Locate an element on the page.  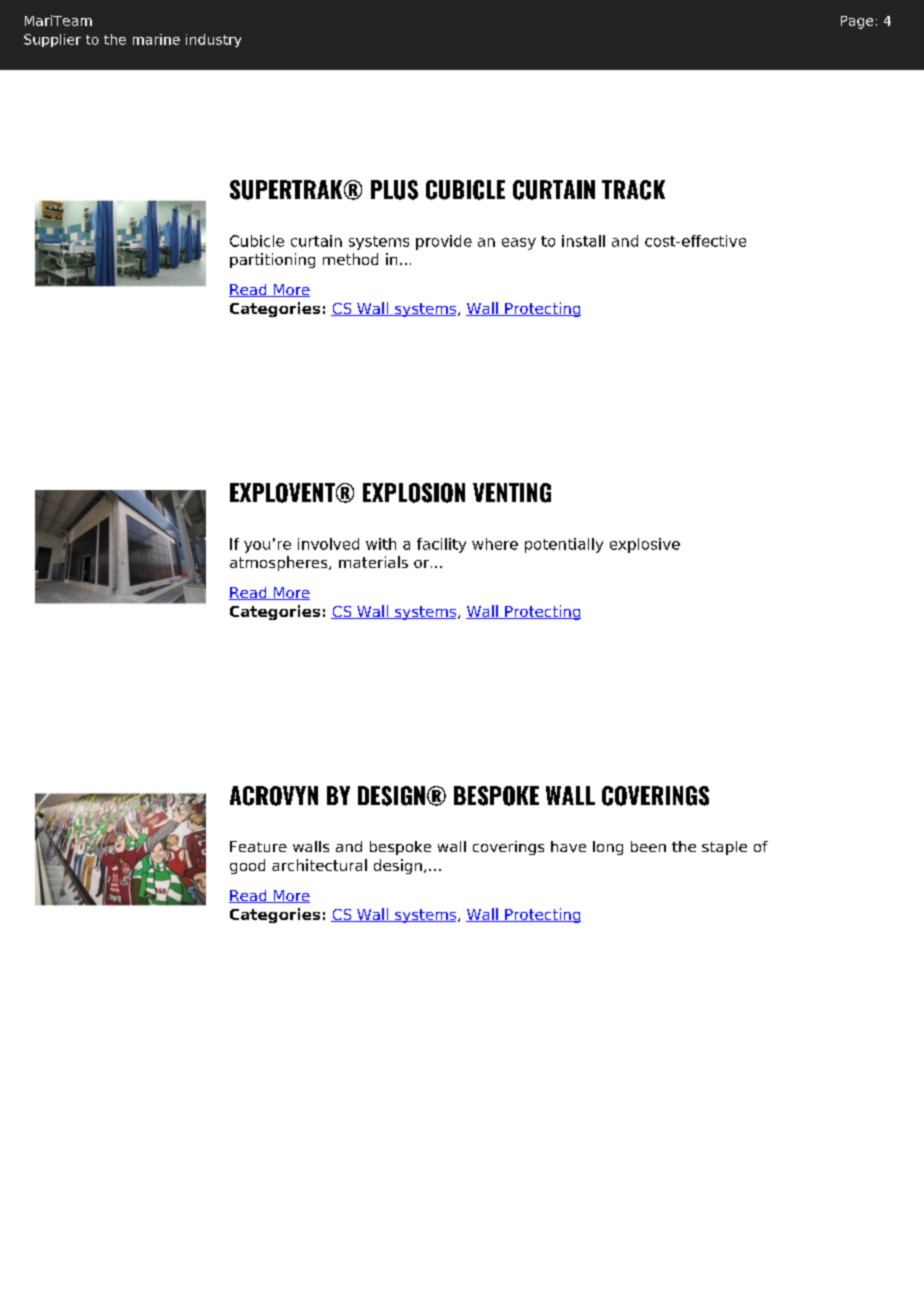
EXPLOSION is located at coordinates (414, 493).
